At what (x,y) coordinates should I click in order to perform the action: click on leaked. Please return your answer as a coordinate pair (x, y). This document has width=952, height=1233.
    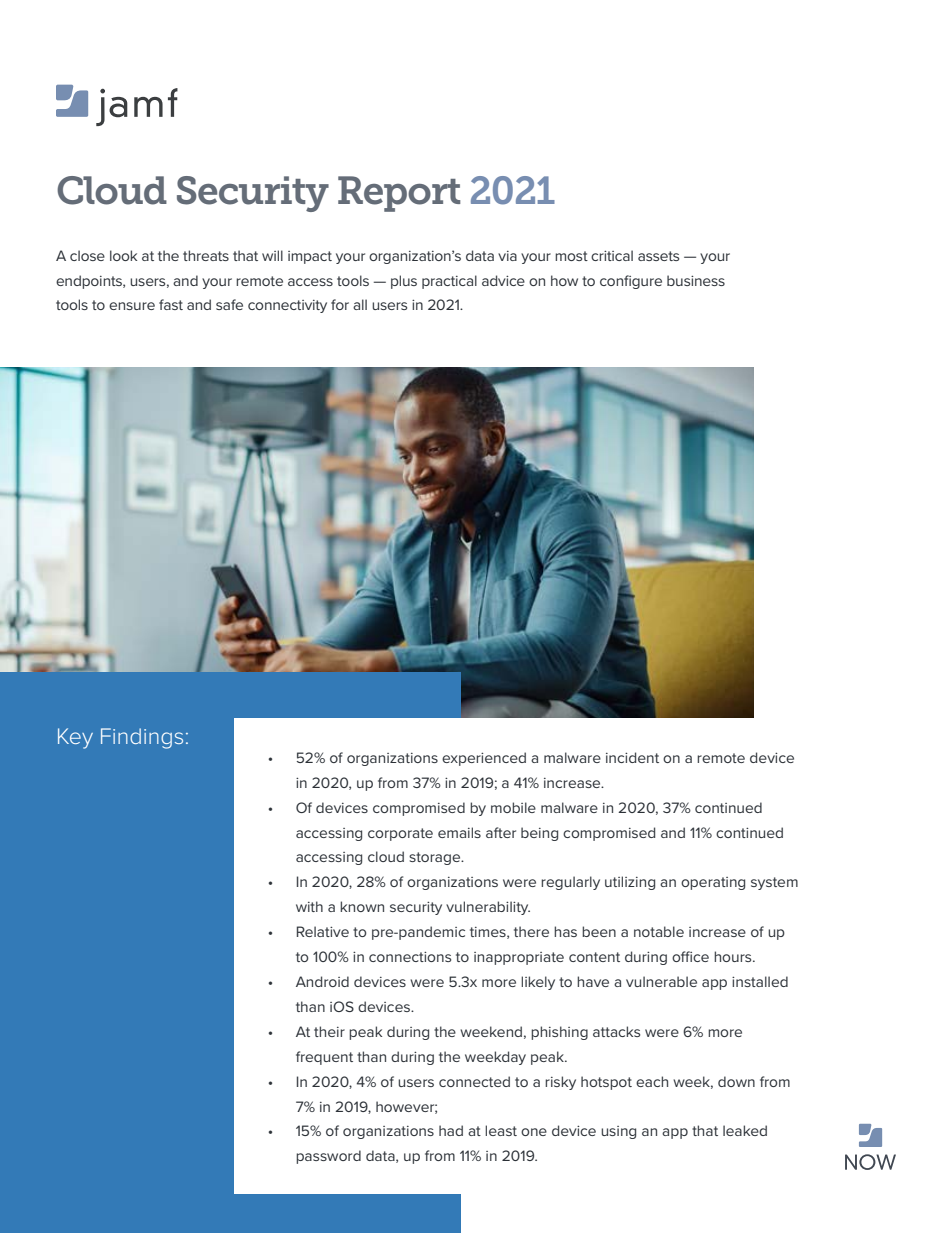
    Looking at the image, I should click on (745, 1130).
